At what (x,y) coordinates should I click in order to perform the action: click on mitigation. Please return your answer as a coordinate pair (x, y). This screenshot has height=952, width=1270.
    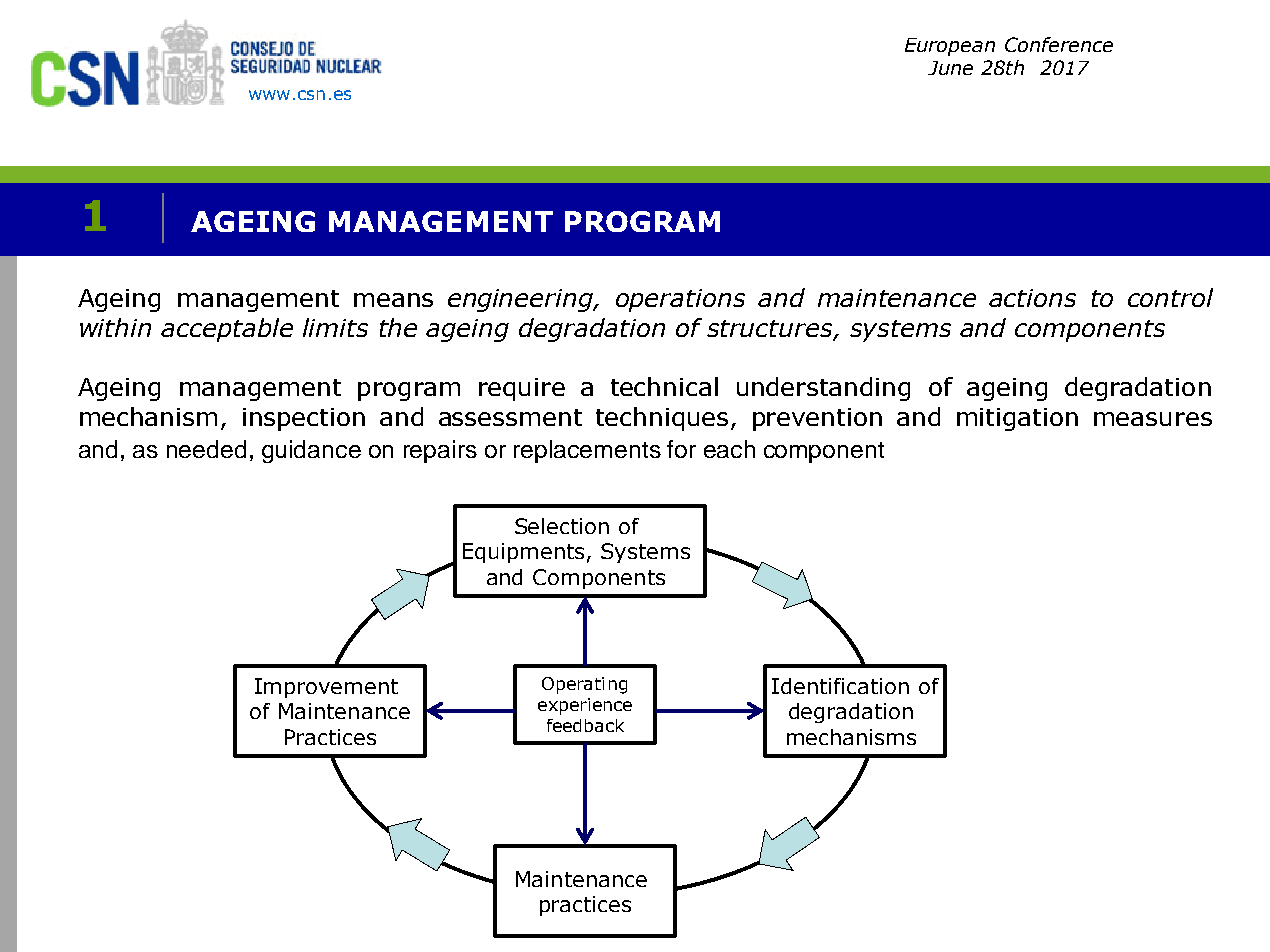
    Looking at the image, I should click on (1017, 419).
